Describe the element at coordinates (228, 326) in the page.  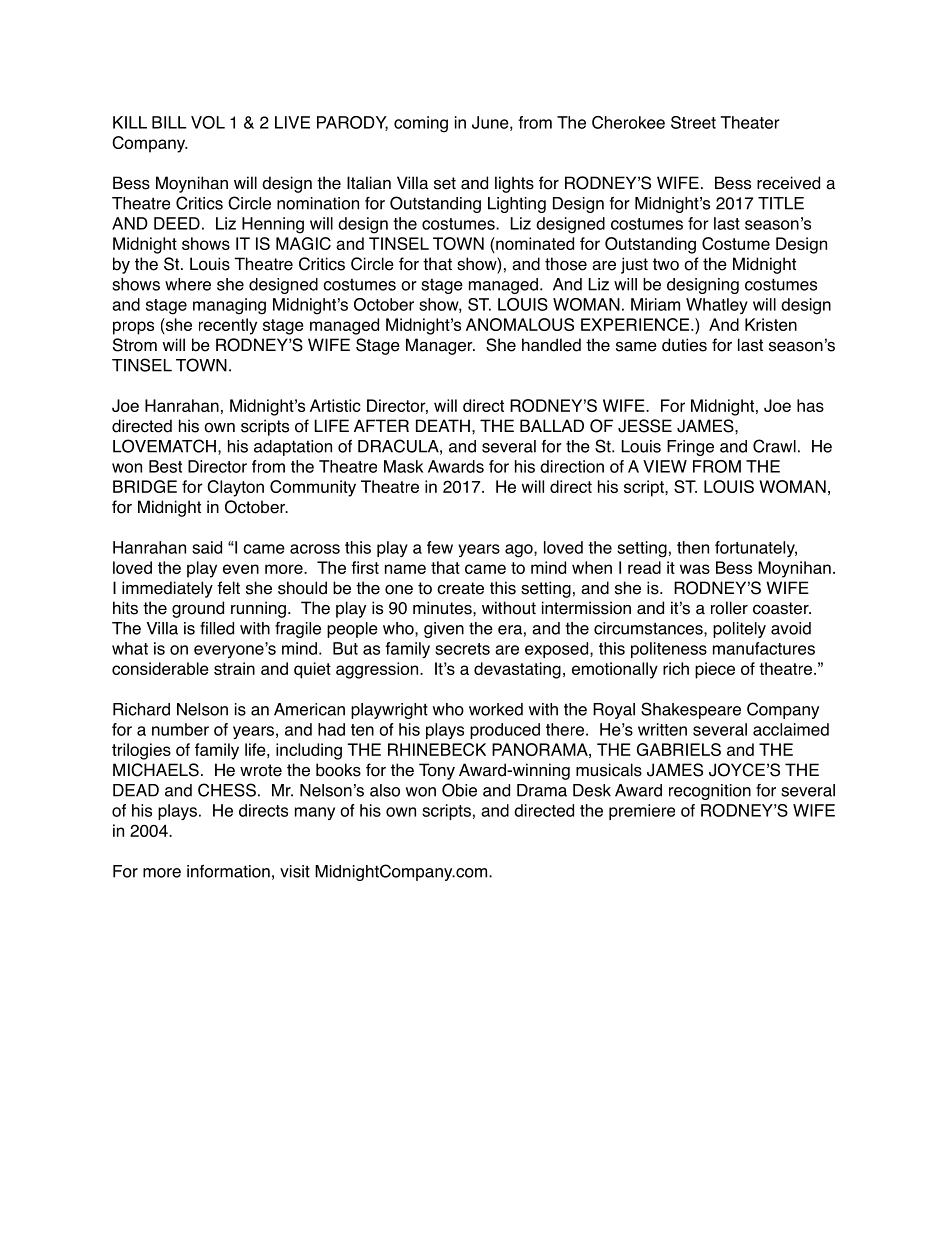
I see `recently` at that location.
